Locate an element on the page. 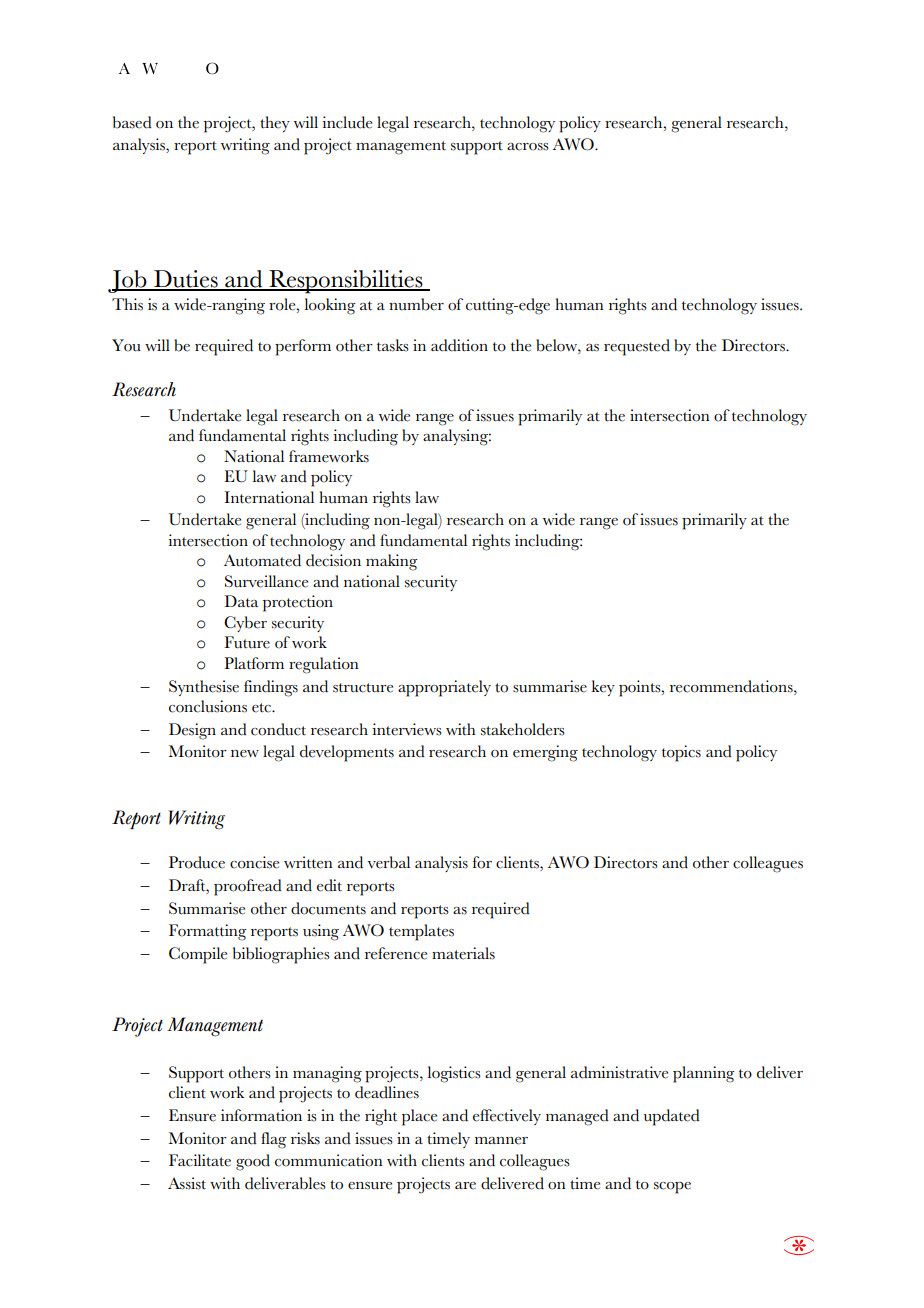 The width and height of the document is (924, 1308). points is located at coordinates (641, 688).
